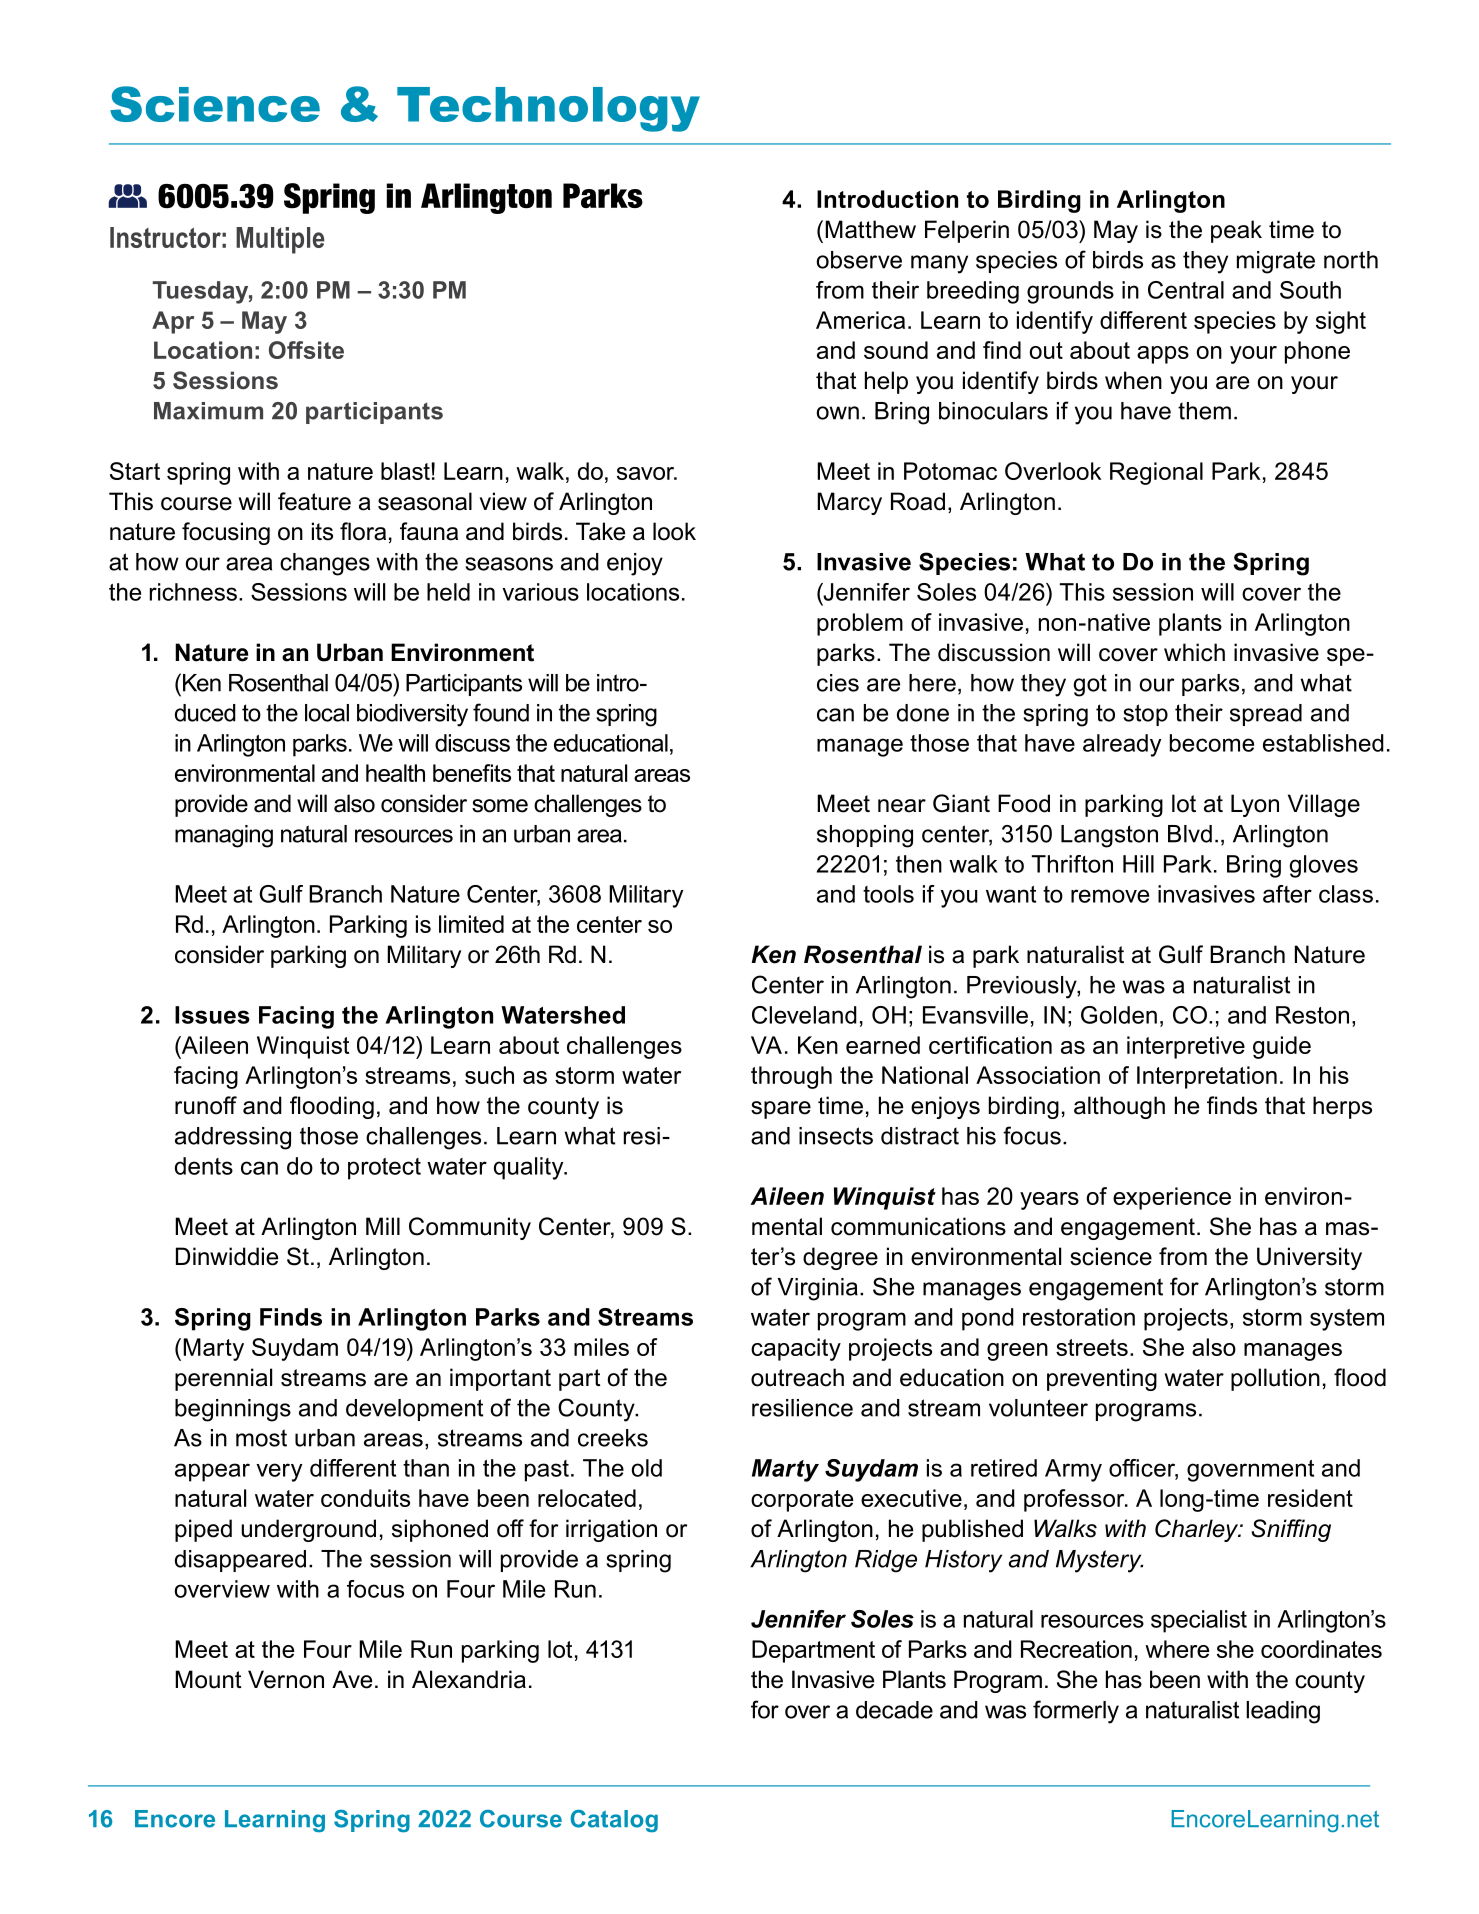 This page has height=1914, width=1479. I want to click on leading, so click(1283, 1712).
